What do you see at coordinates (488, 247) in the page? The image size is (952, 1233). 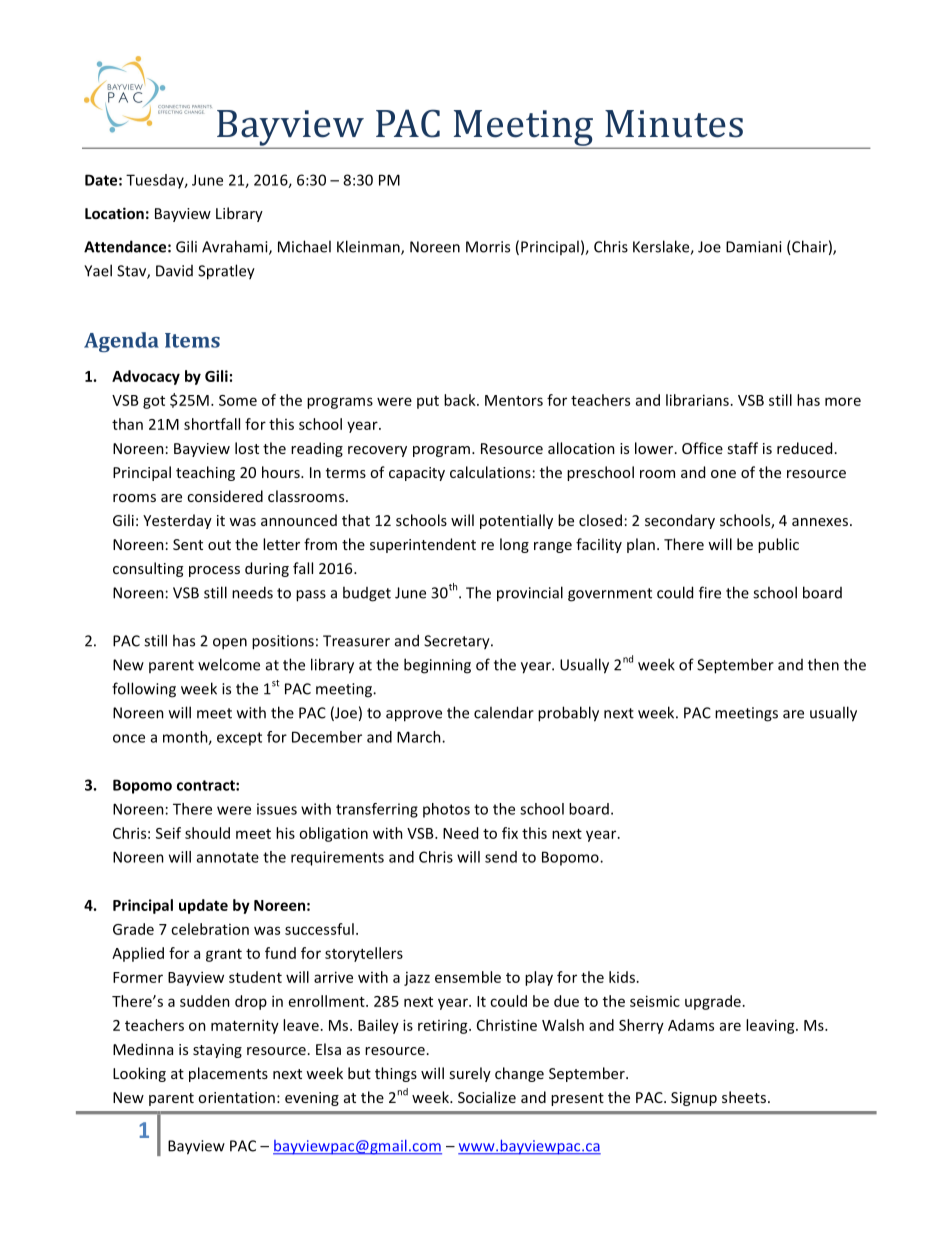 I see `Morris` at bounding box center [488, 247].
